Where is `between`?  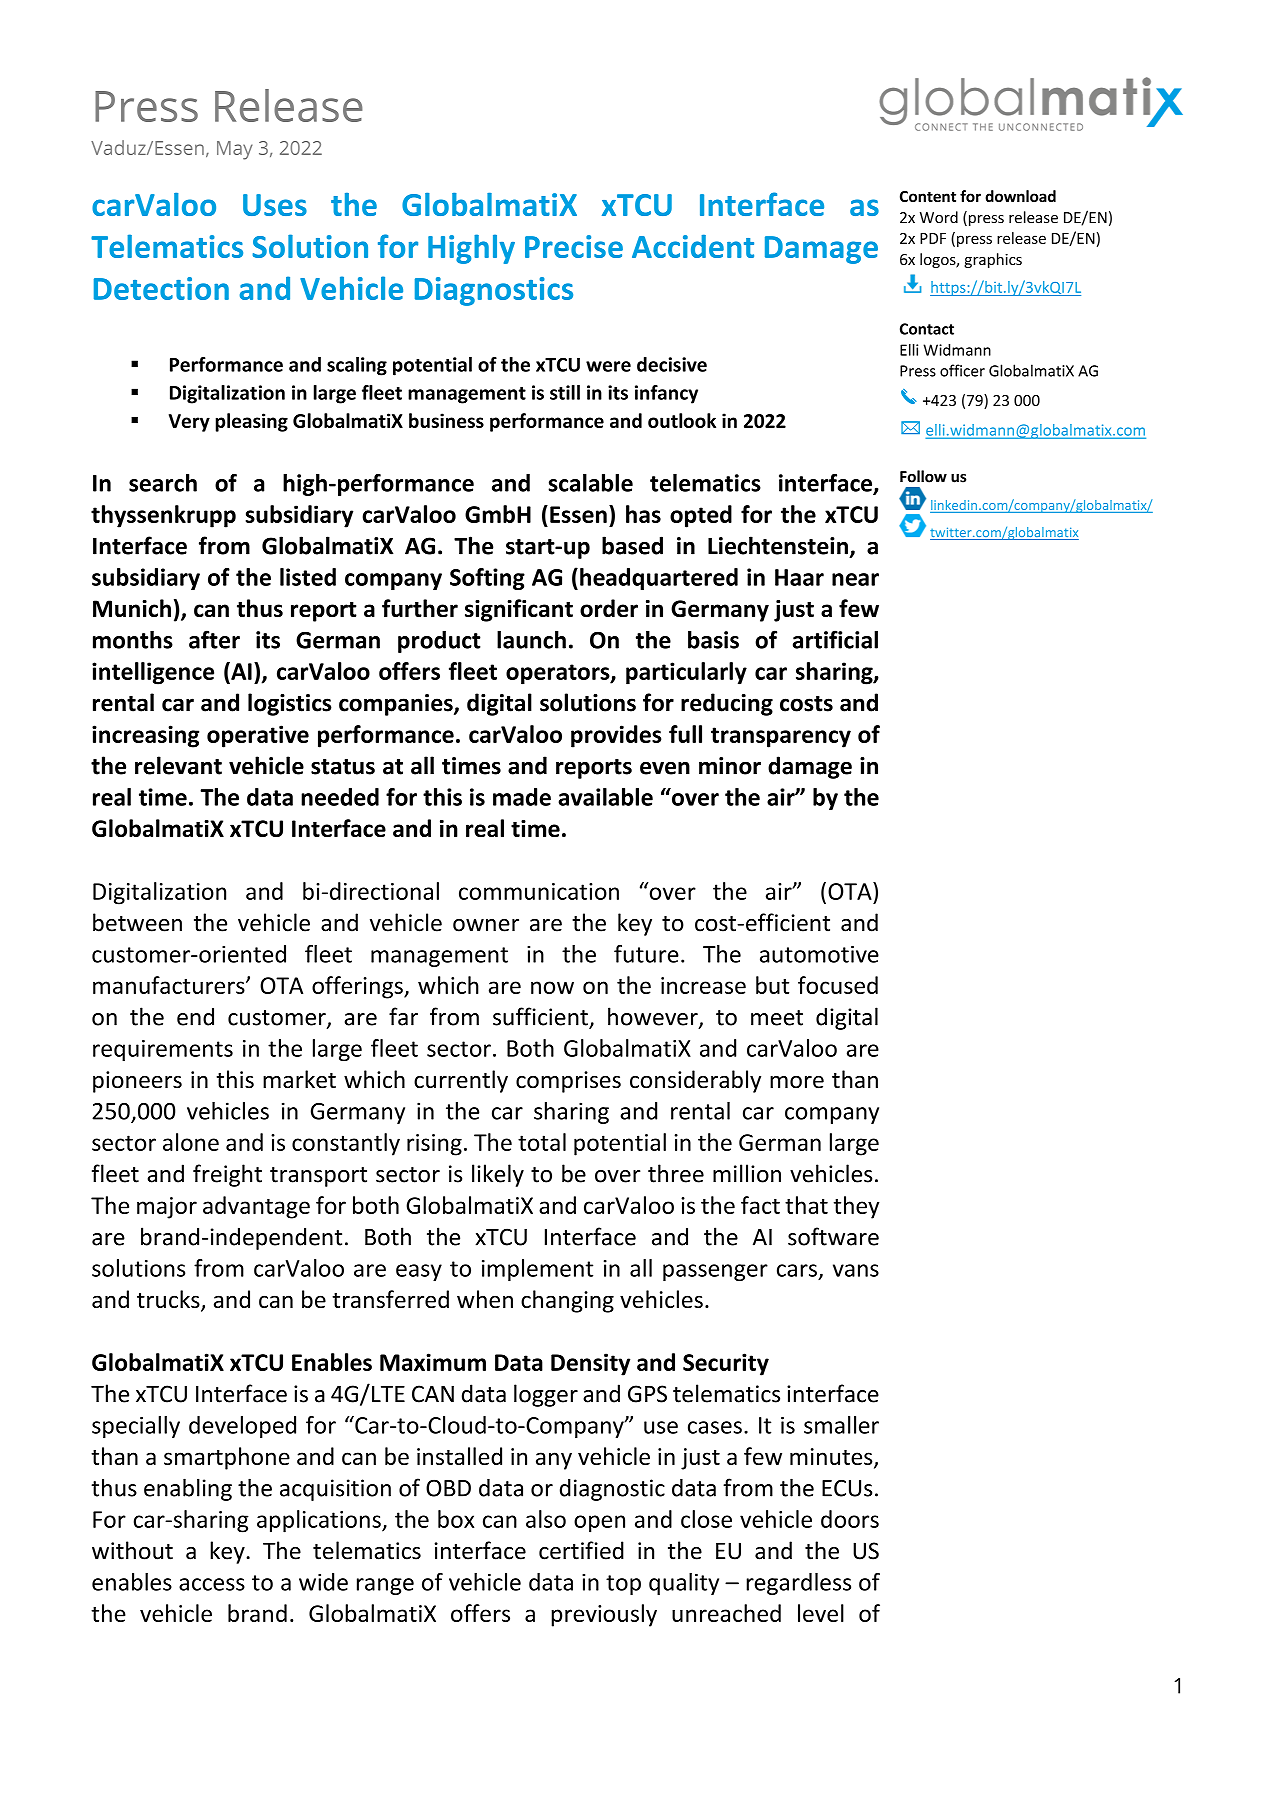 between is located at coordinates (137, 922).
